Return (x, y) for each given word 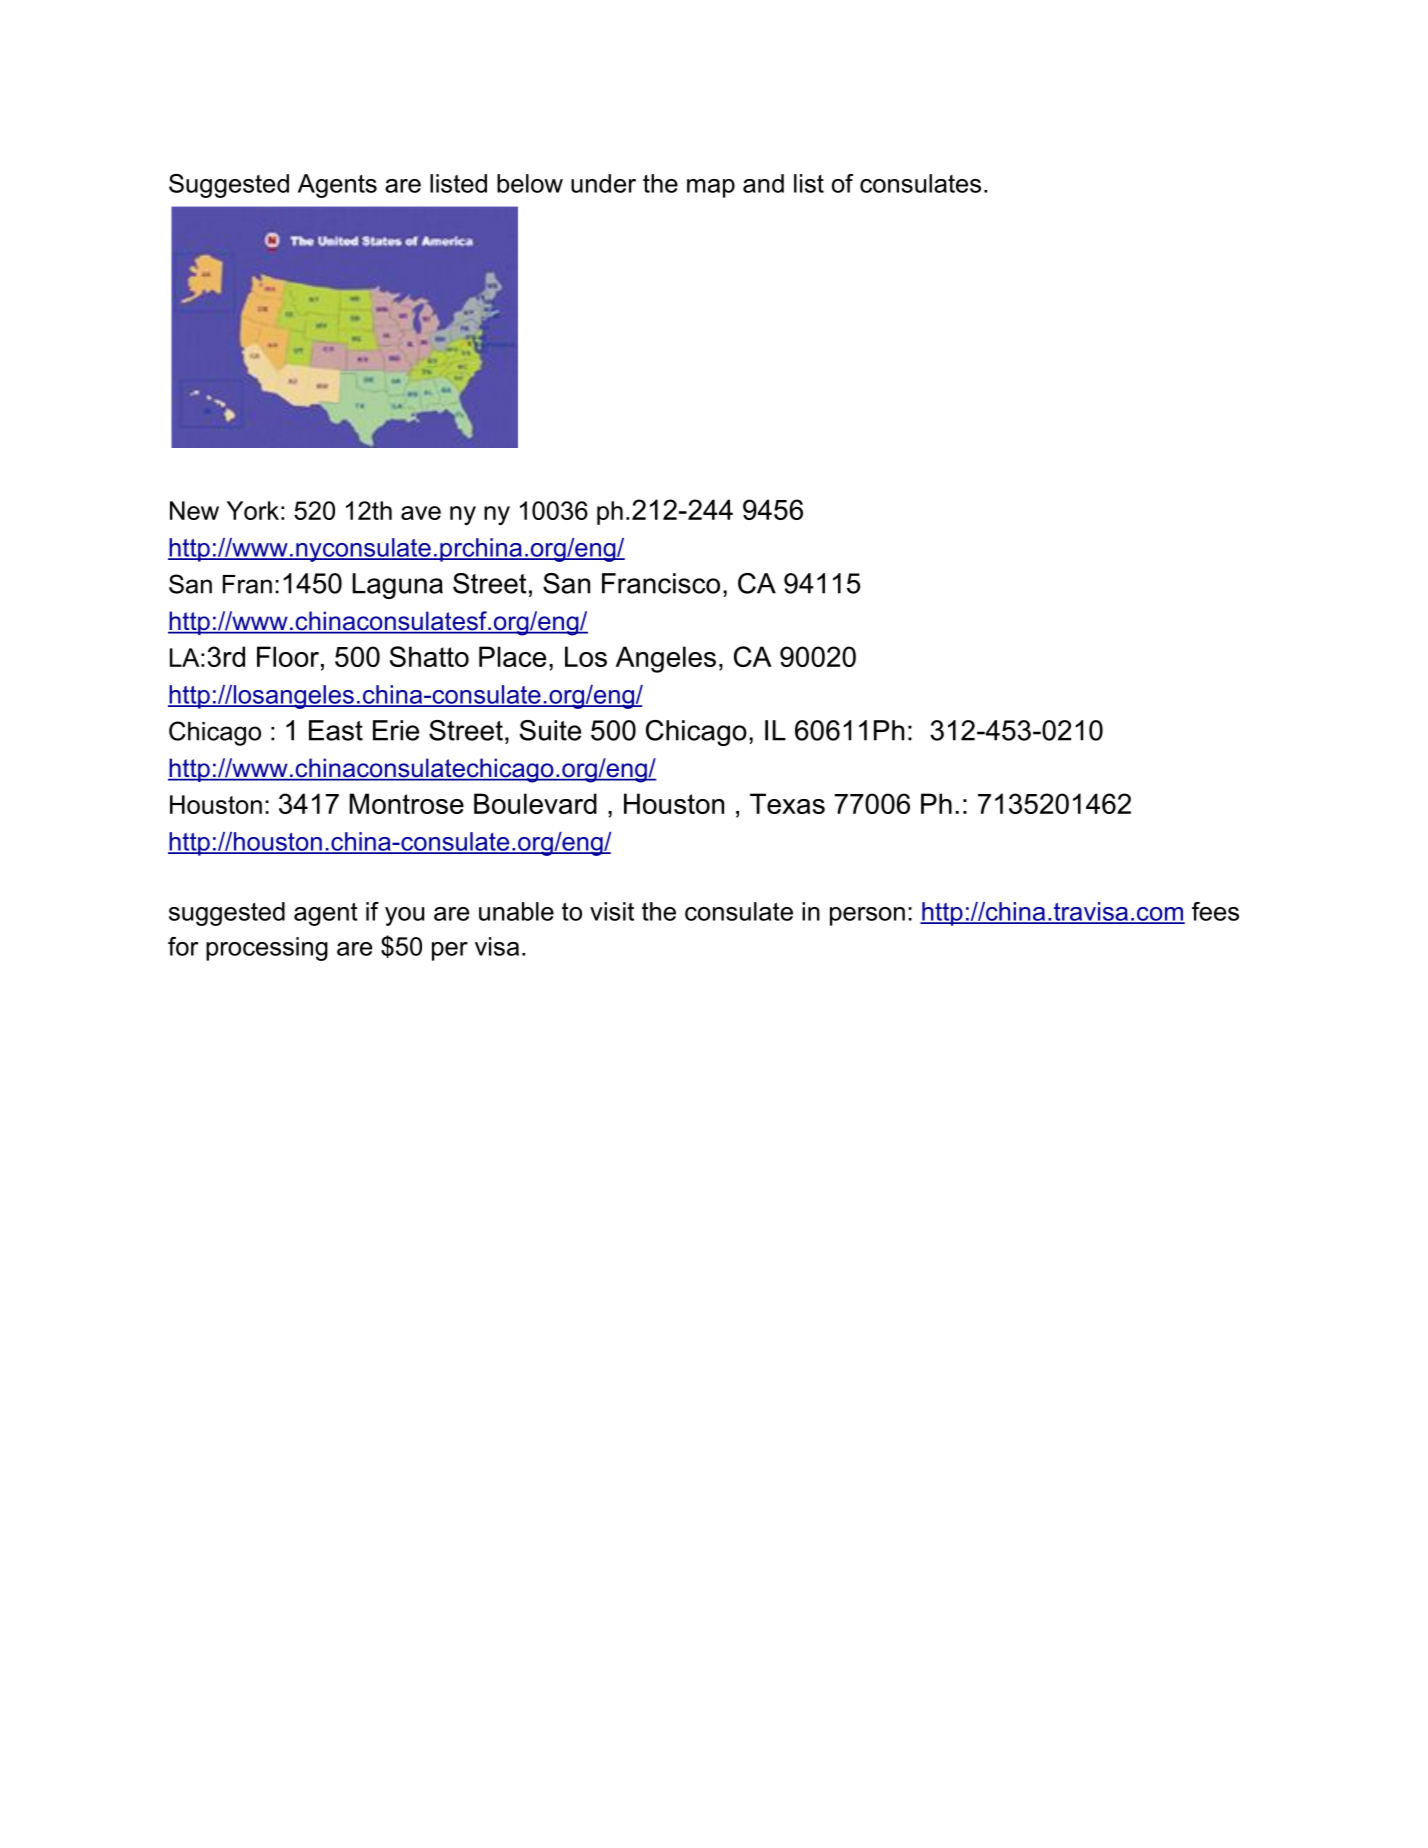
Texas (787, 803)
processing (267, 949)
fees (1215, 911)
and (763, 183)
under (603, 183)
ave (421, 513)
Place (512, 656)
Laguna (397, 586)
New (194, 510)
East (336, 730)
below (530, 183)
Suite (550, 730)
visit (612, 911)
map (711, 188)
